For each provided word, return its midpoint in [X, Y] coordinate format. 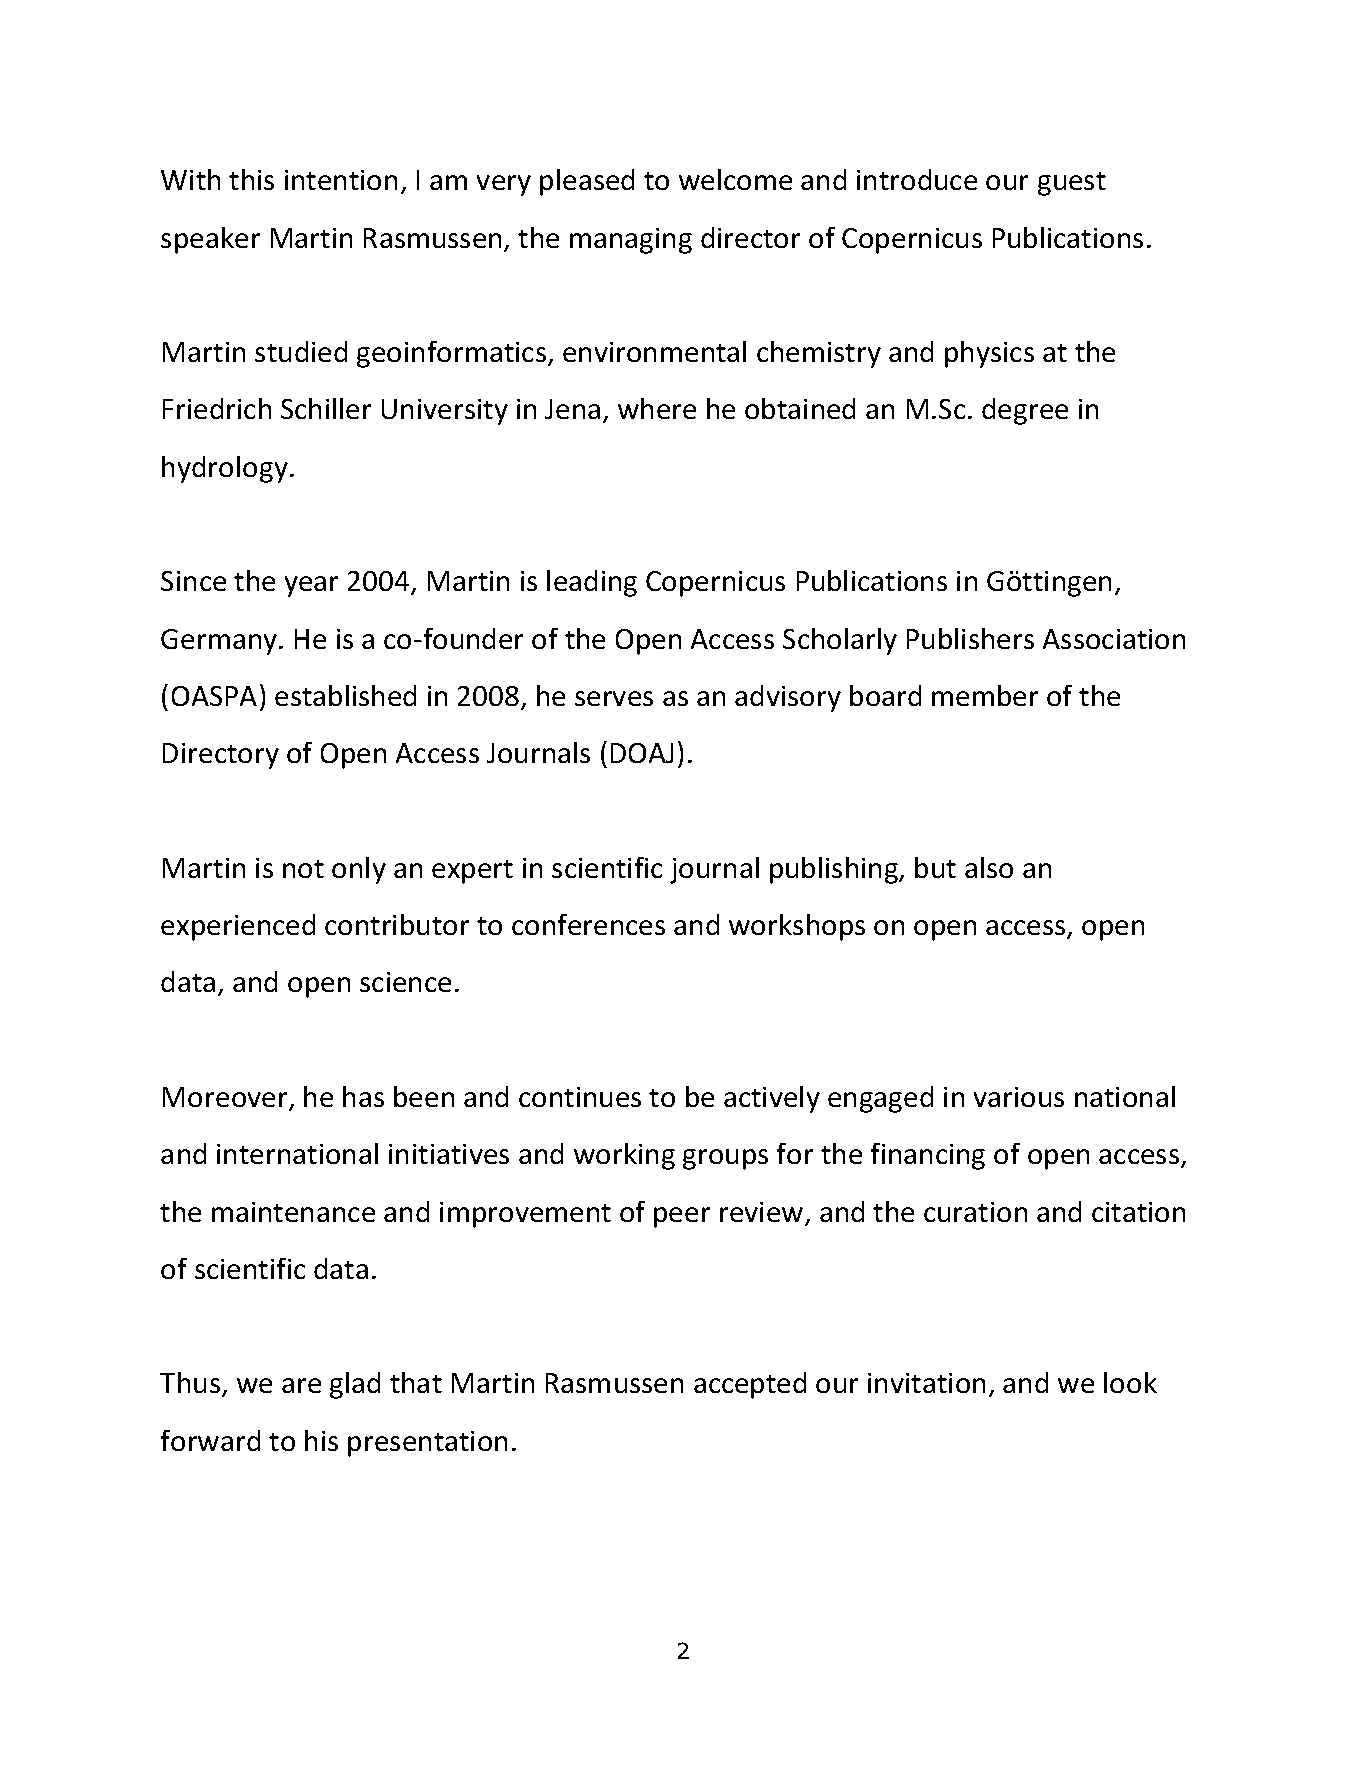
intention [341, 180]
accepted [750, 1385]
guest [1072, 184]
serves [614, 698]
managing [631, 241]
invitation [926, 1383]
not [303, 869]
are [301, 1385]
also [989, 867]
